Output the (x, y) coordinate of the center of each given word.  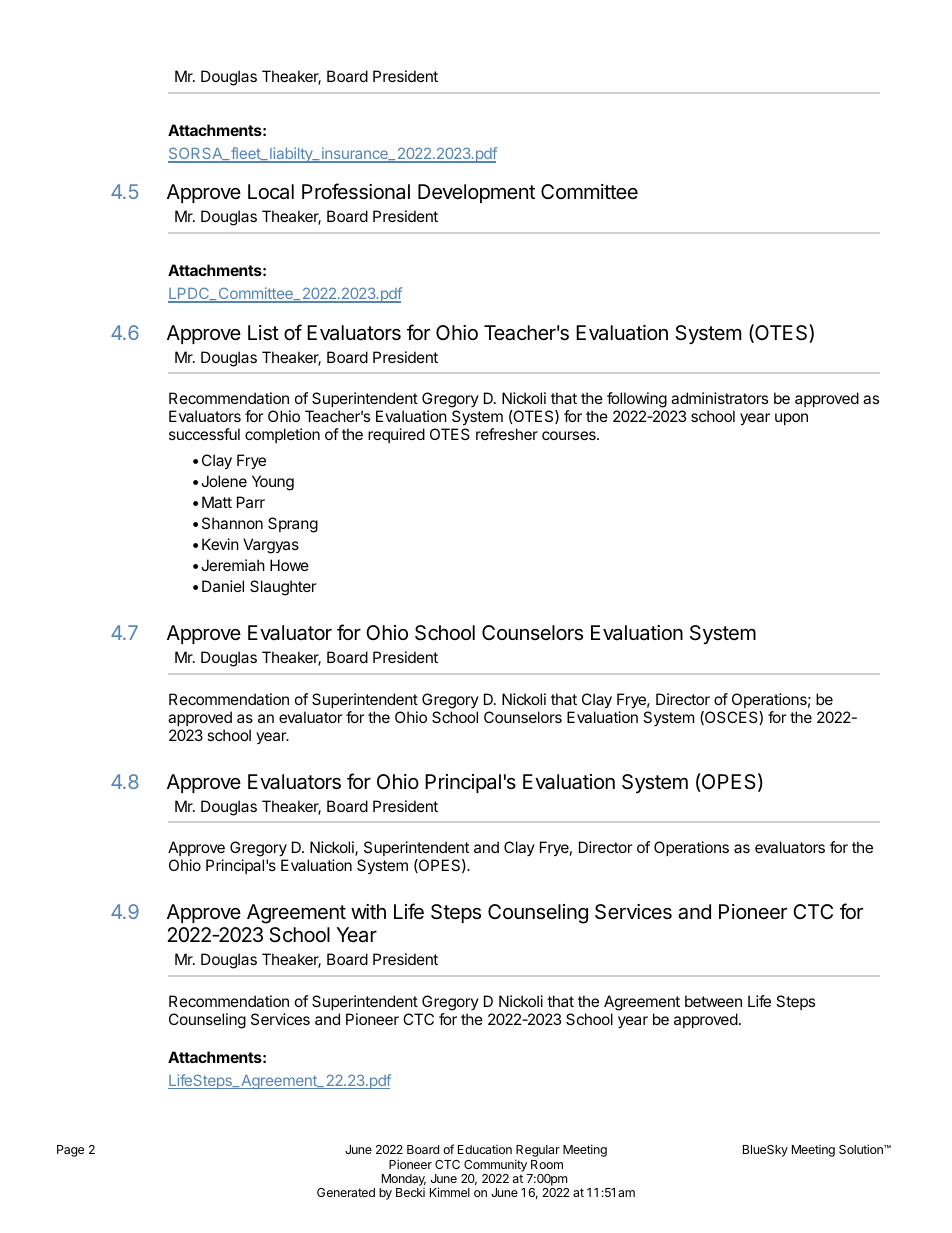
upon (791, 419)
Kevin (220, 544)
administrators (719, 398)
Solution (862, 1149)
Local (271, 192)
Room (547, 1164)
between (713, 1001)
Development (476, 193)
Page (70, 1151)
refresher (507, 434)
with (368, 911)
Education (485, 1149)
